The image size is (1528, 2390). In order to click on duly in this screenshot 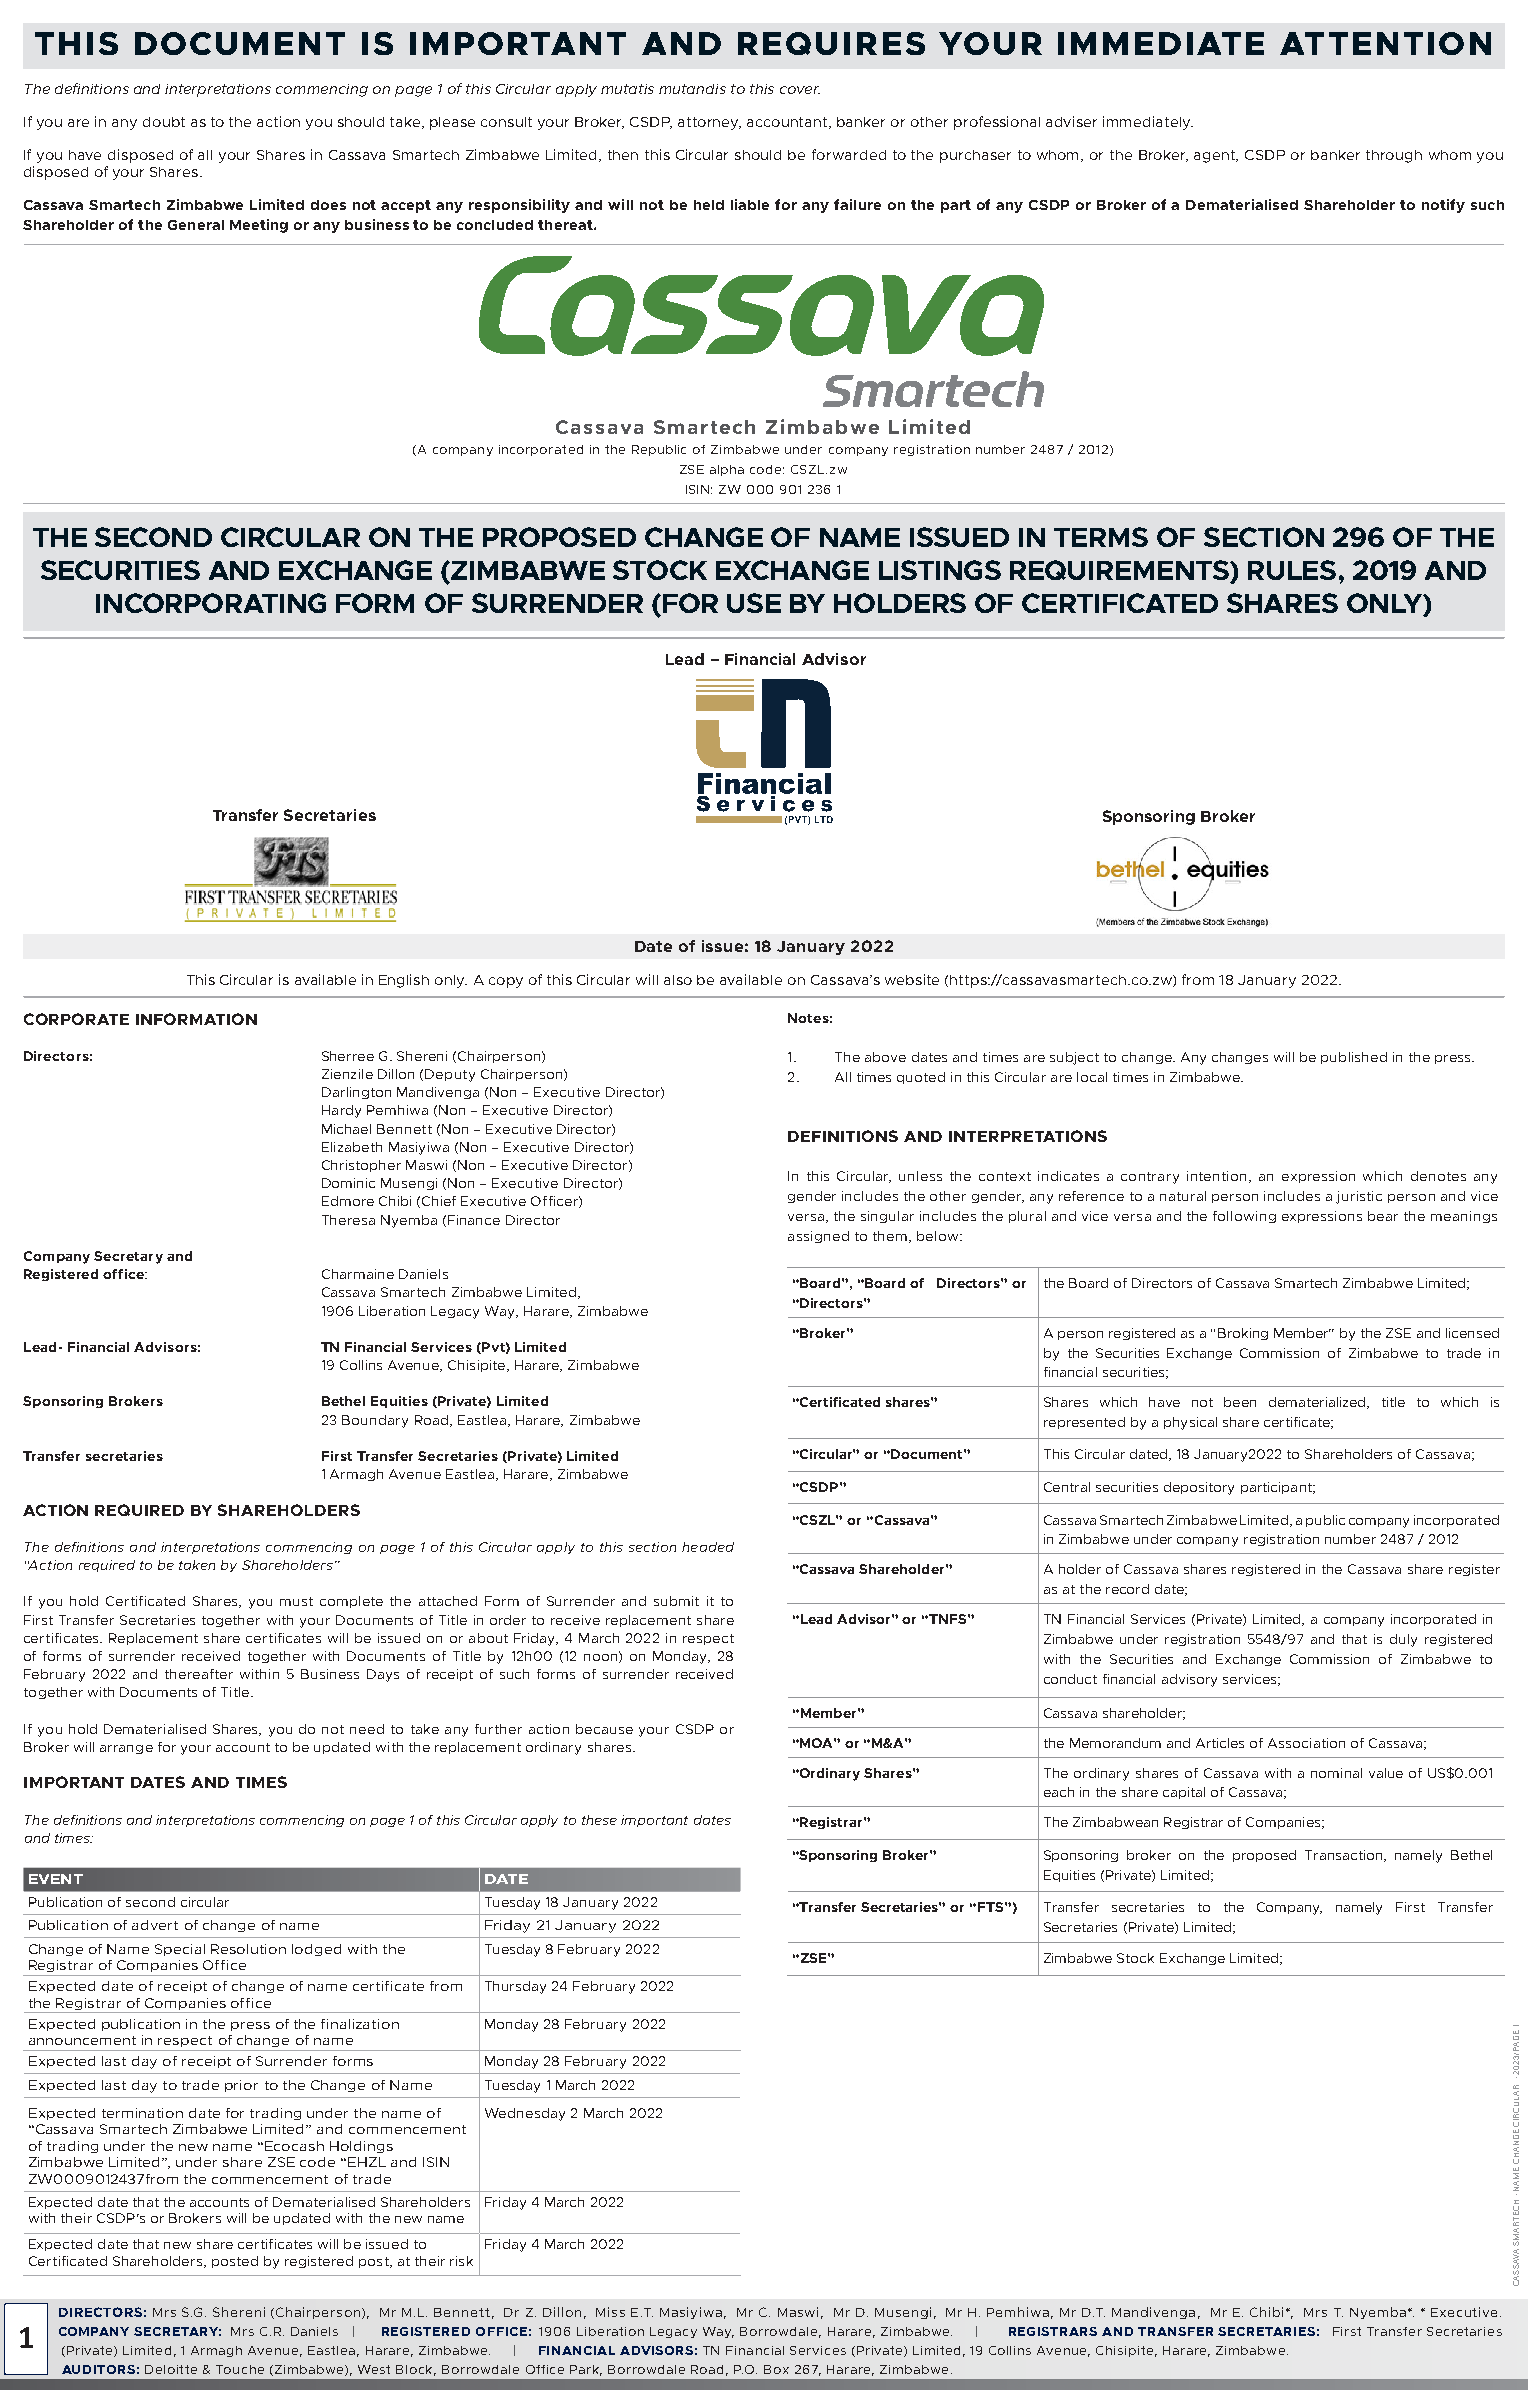, I will do `click(1403, 1640)`.
